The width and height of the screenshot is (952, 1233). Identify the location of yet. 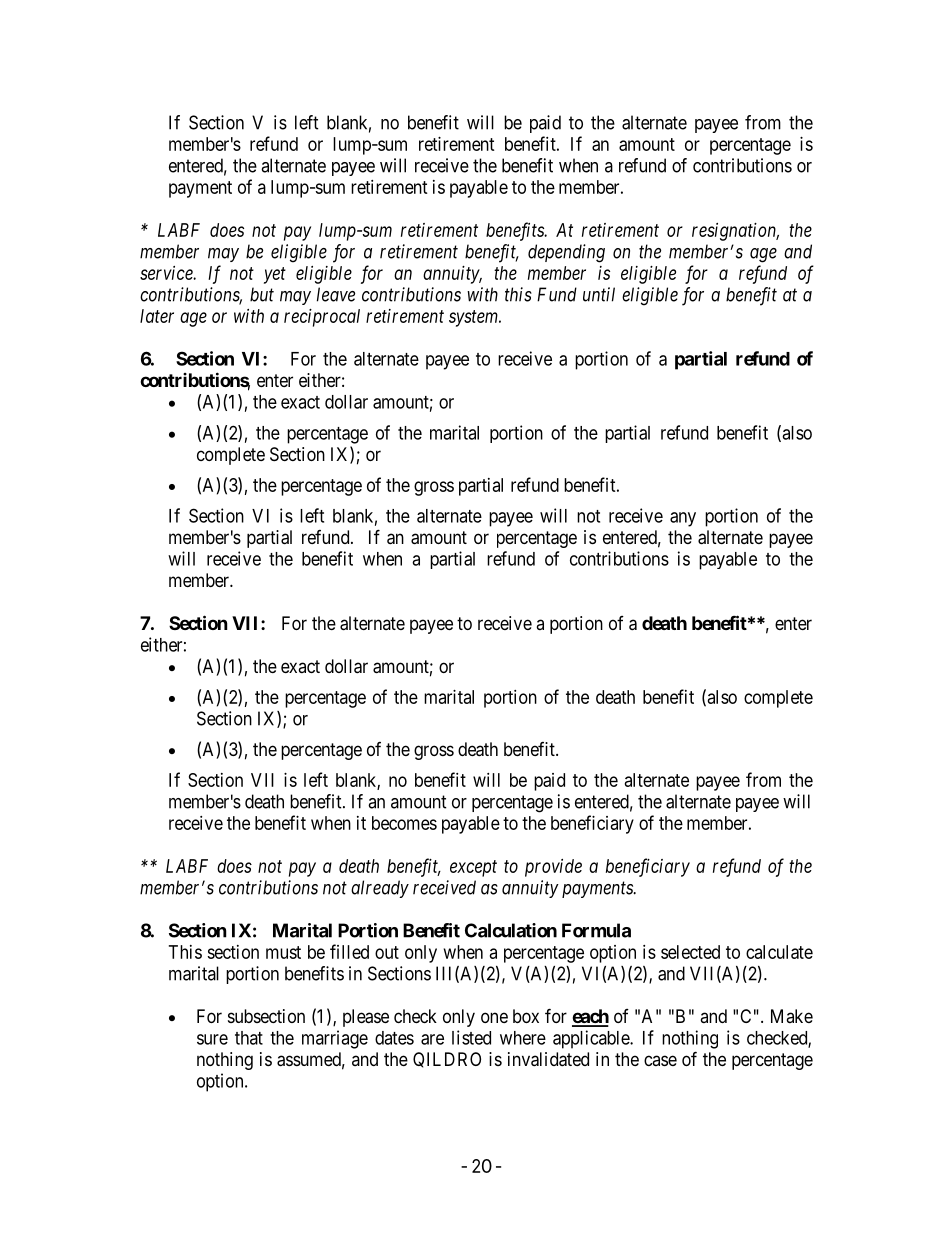
(275, 275).
